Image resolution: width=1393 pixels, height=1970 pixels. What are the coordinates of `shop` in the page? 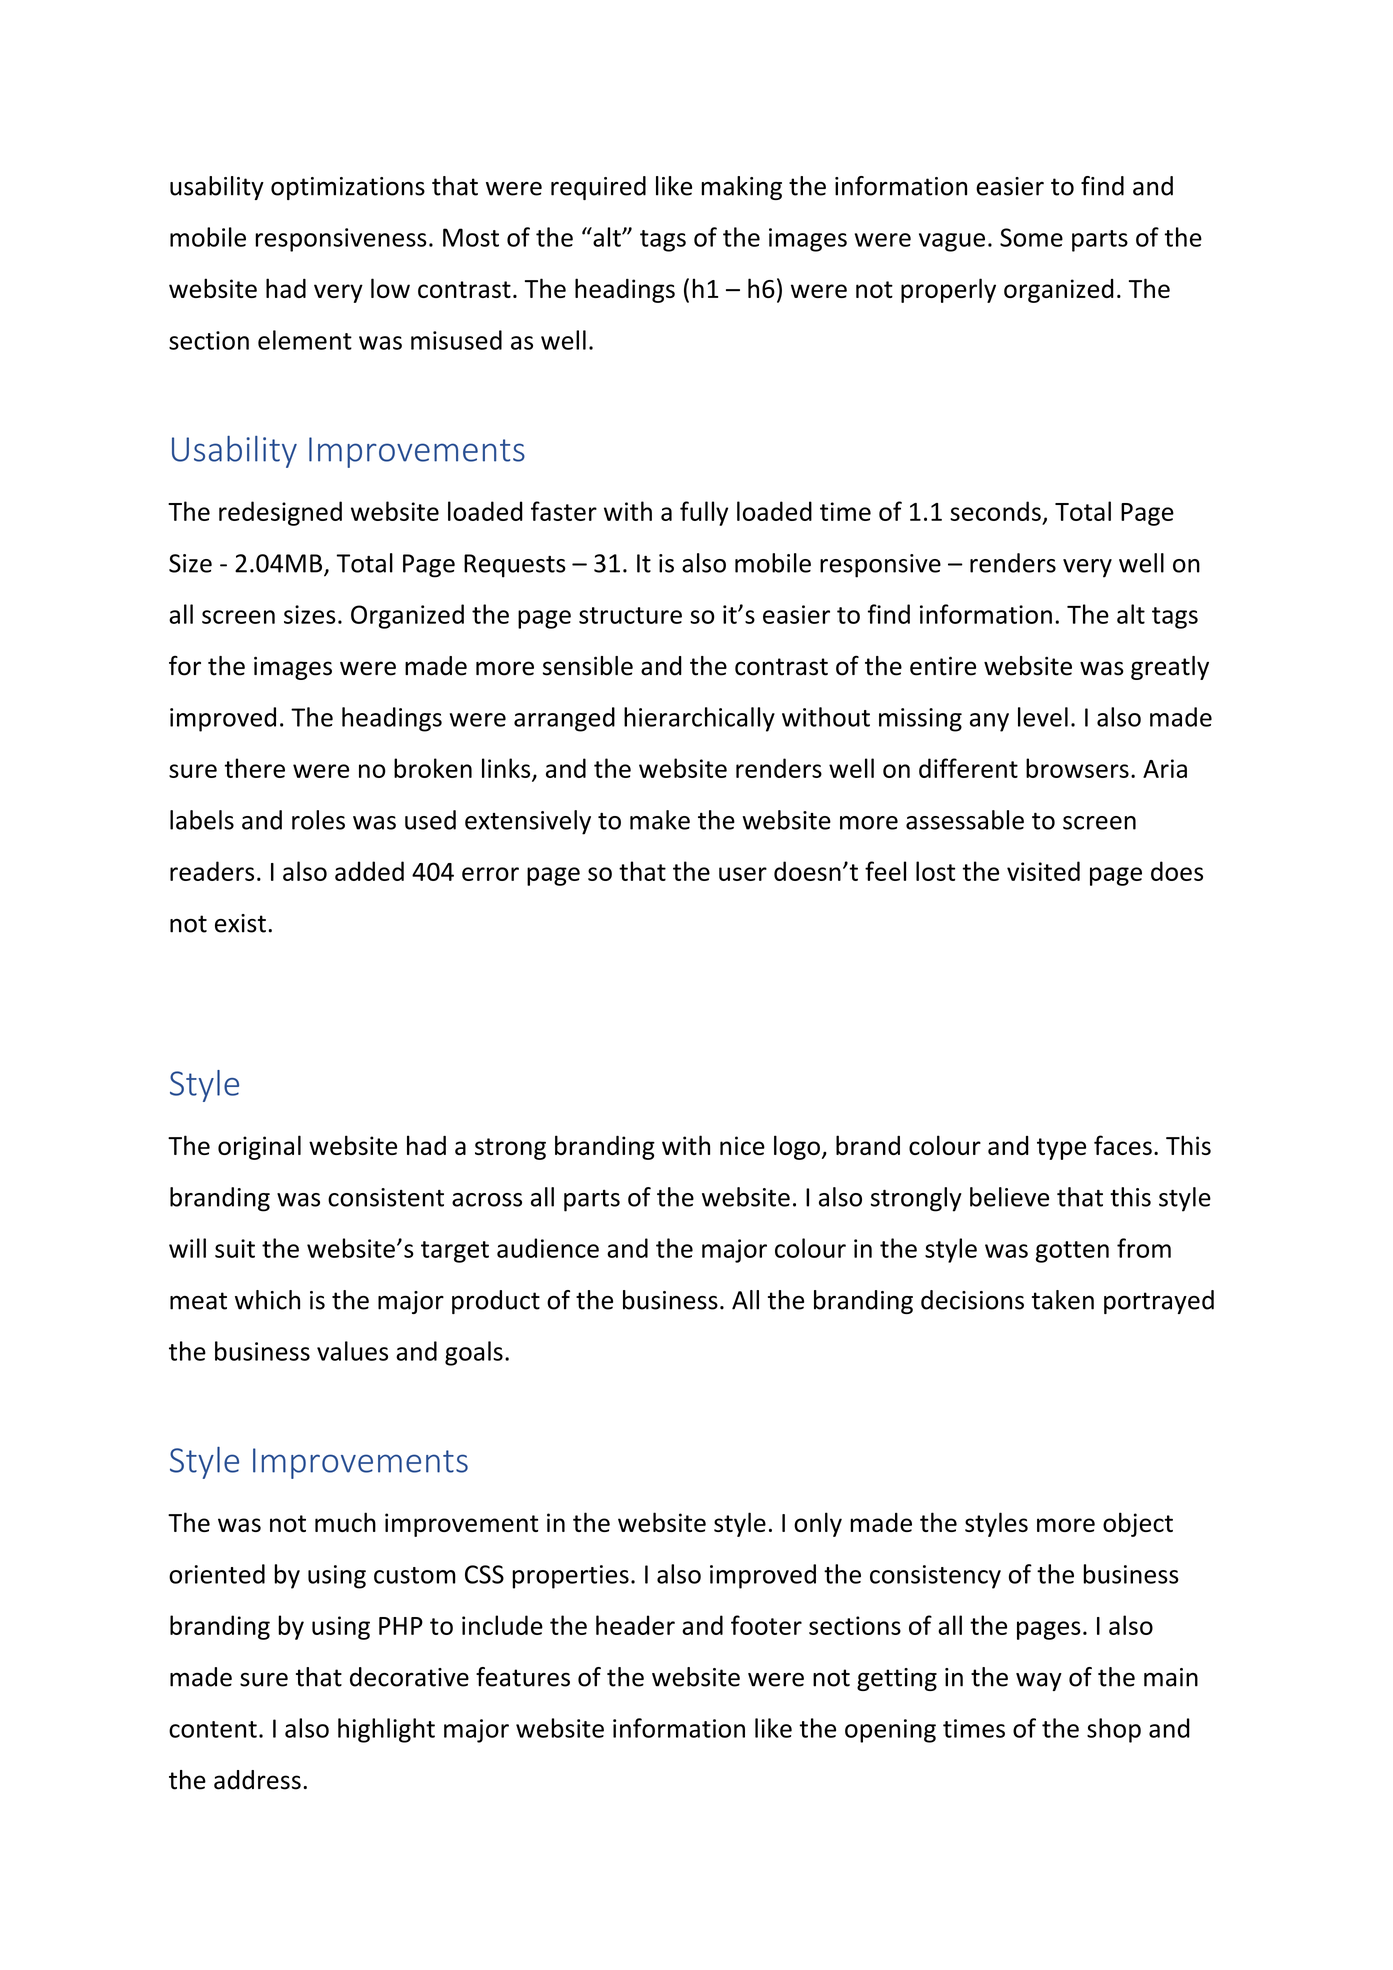 It's located at (1114, 1730).
